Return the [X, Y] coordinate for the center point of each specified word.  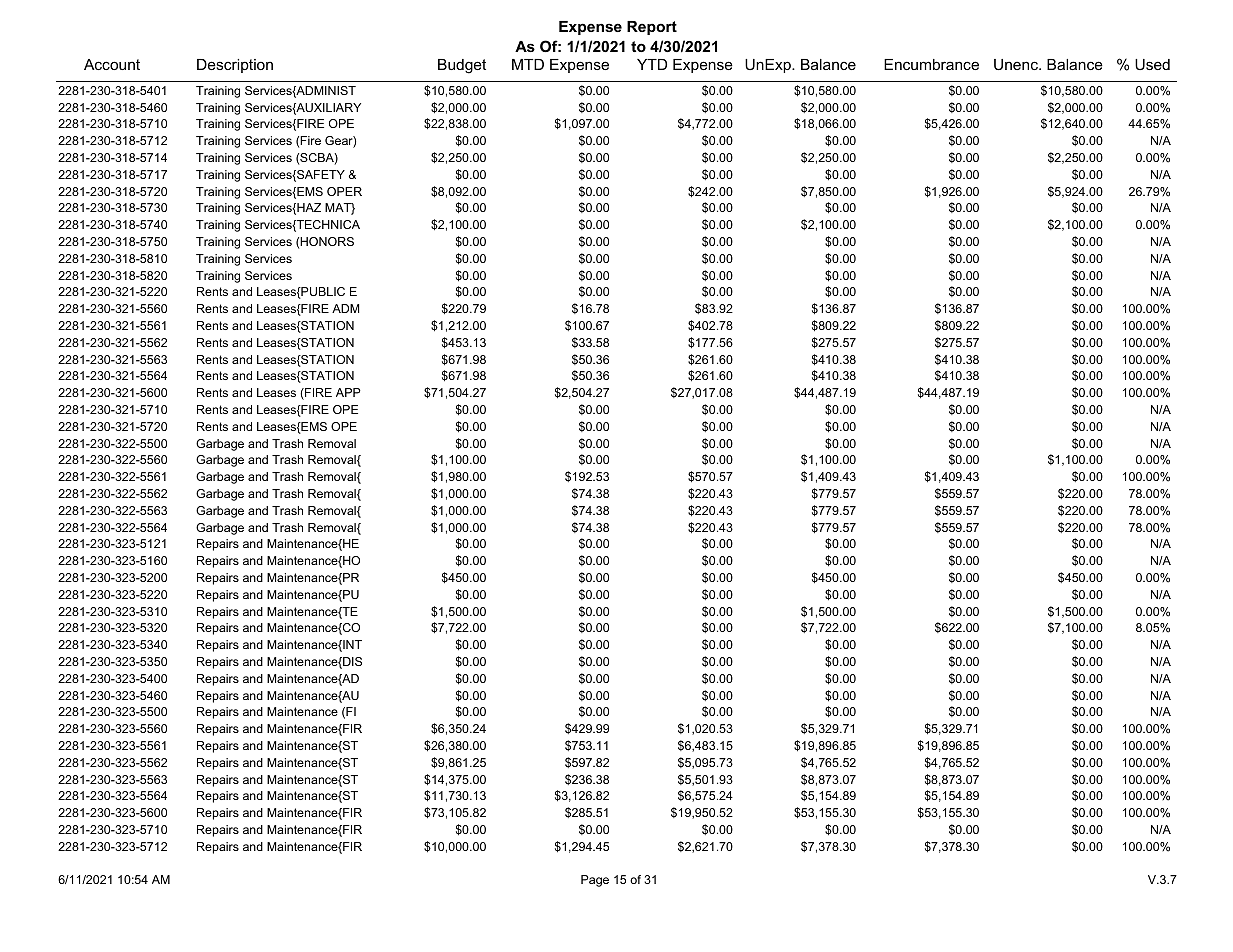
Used [1152, 64]
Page [595, 881]
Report [652, 28]
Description [235, 66]
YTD [652, 64]
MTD [528, 64]
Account [112, 64]
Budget [462, 66]
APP [348, 392]
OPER [344, 191]
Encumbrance [931, 64]
